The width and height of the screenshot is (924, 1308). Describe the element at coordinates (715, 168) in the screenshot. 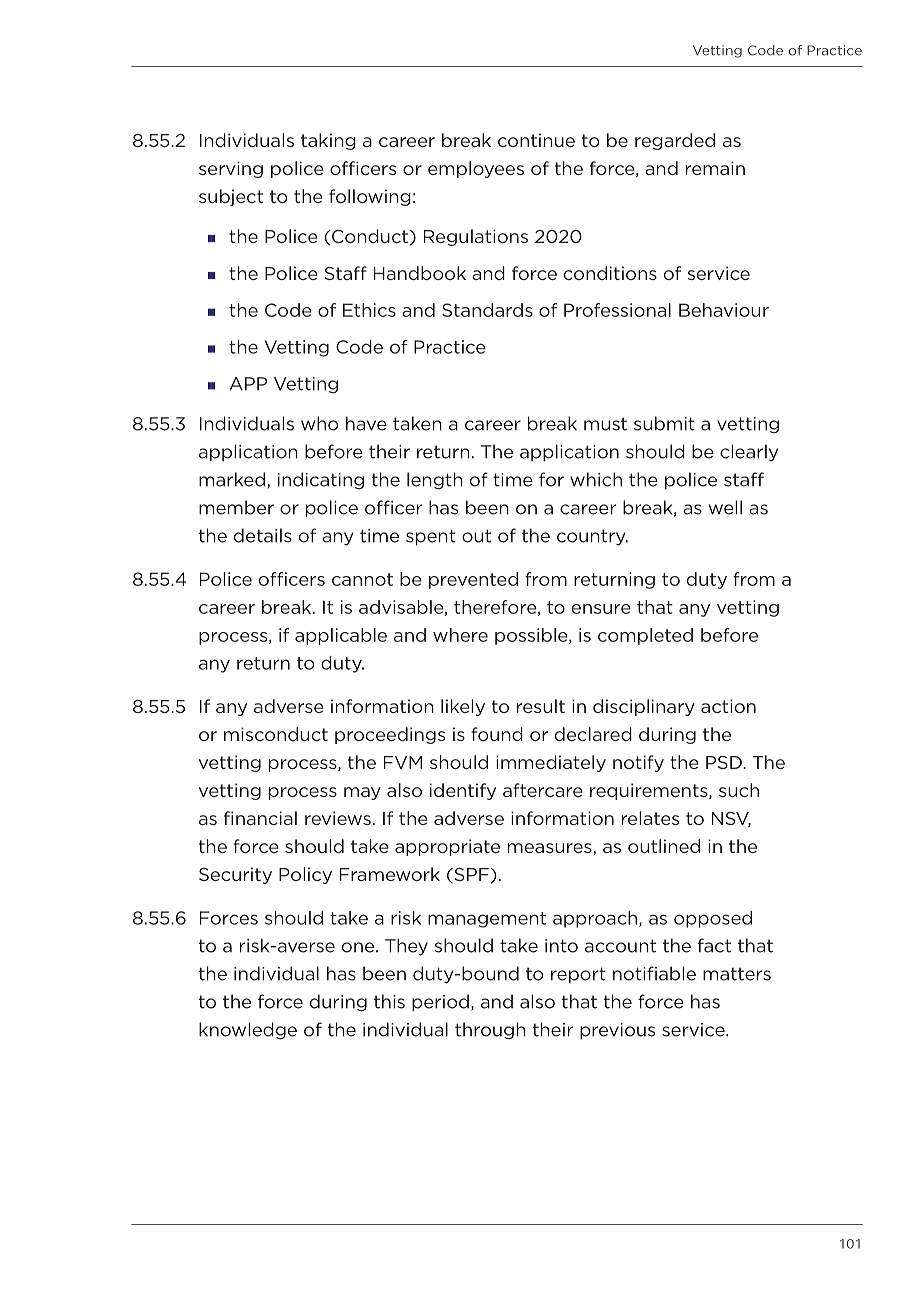

I see `remain` at that location.
